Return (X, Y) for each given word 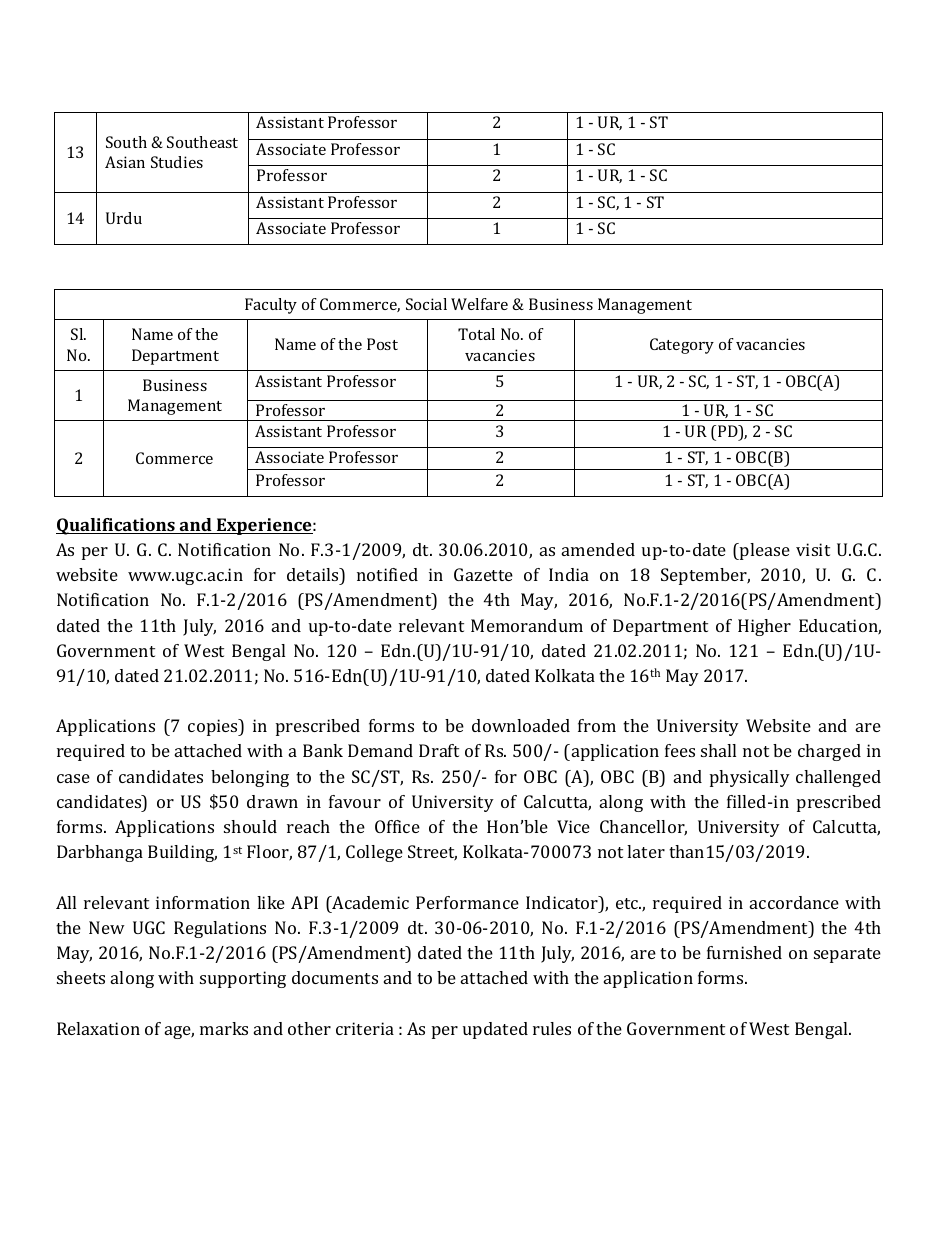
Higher (764, 627)
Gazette (483, 574)
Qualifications (116, 526)
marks (224, 1028)
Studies (177, 162)
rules (552, 1028)
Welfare (479, 304)
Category (682, 346)
